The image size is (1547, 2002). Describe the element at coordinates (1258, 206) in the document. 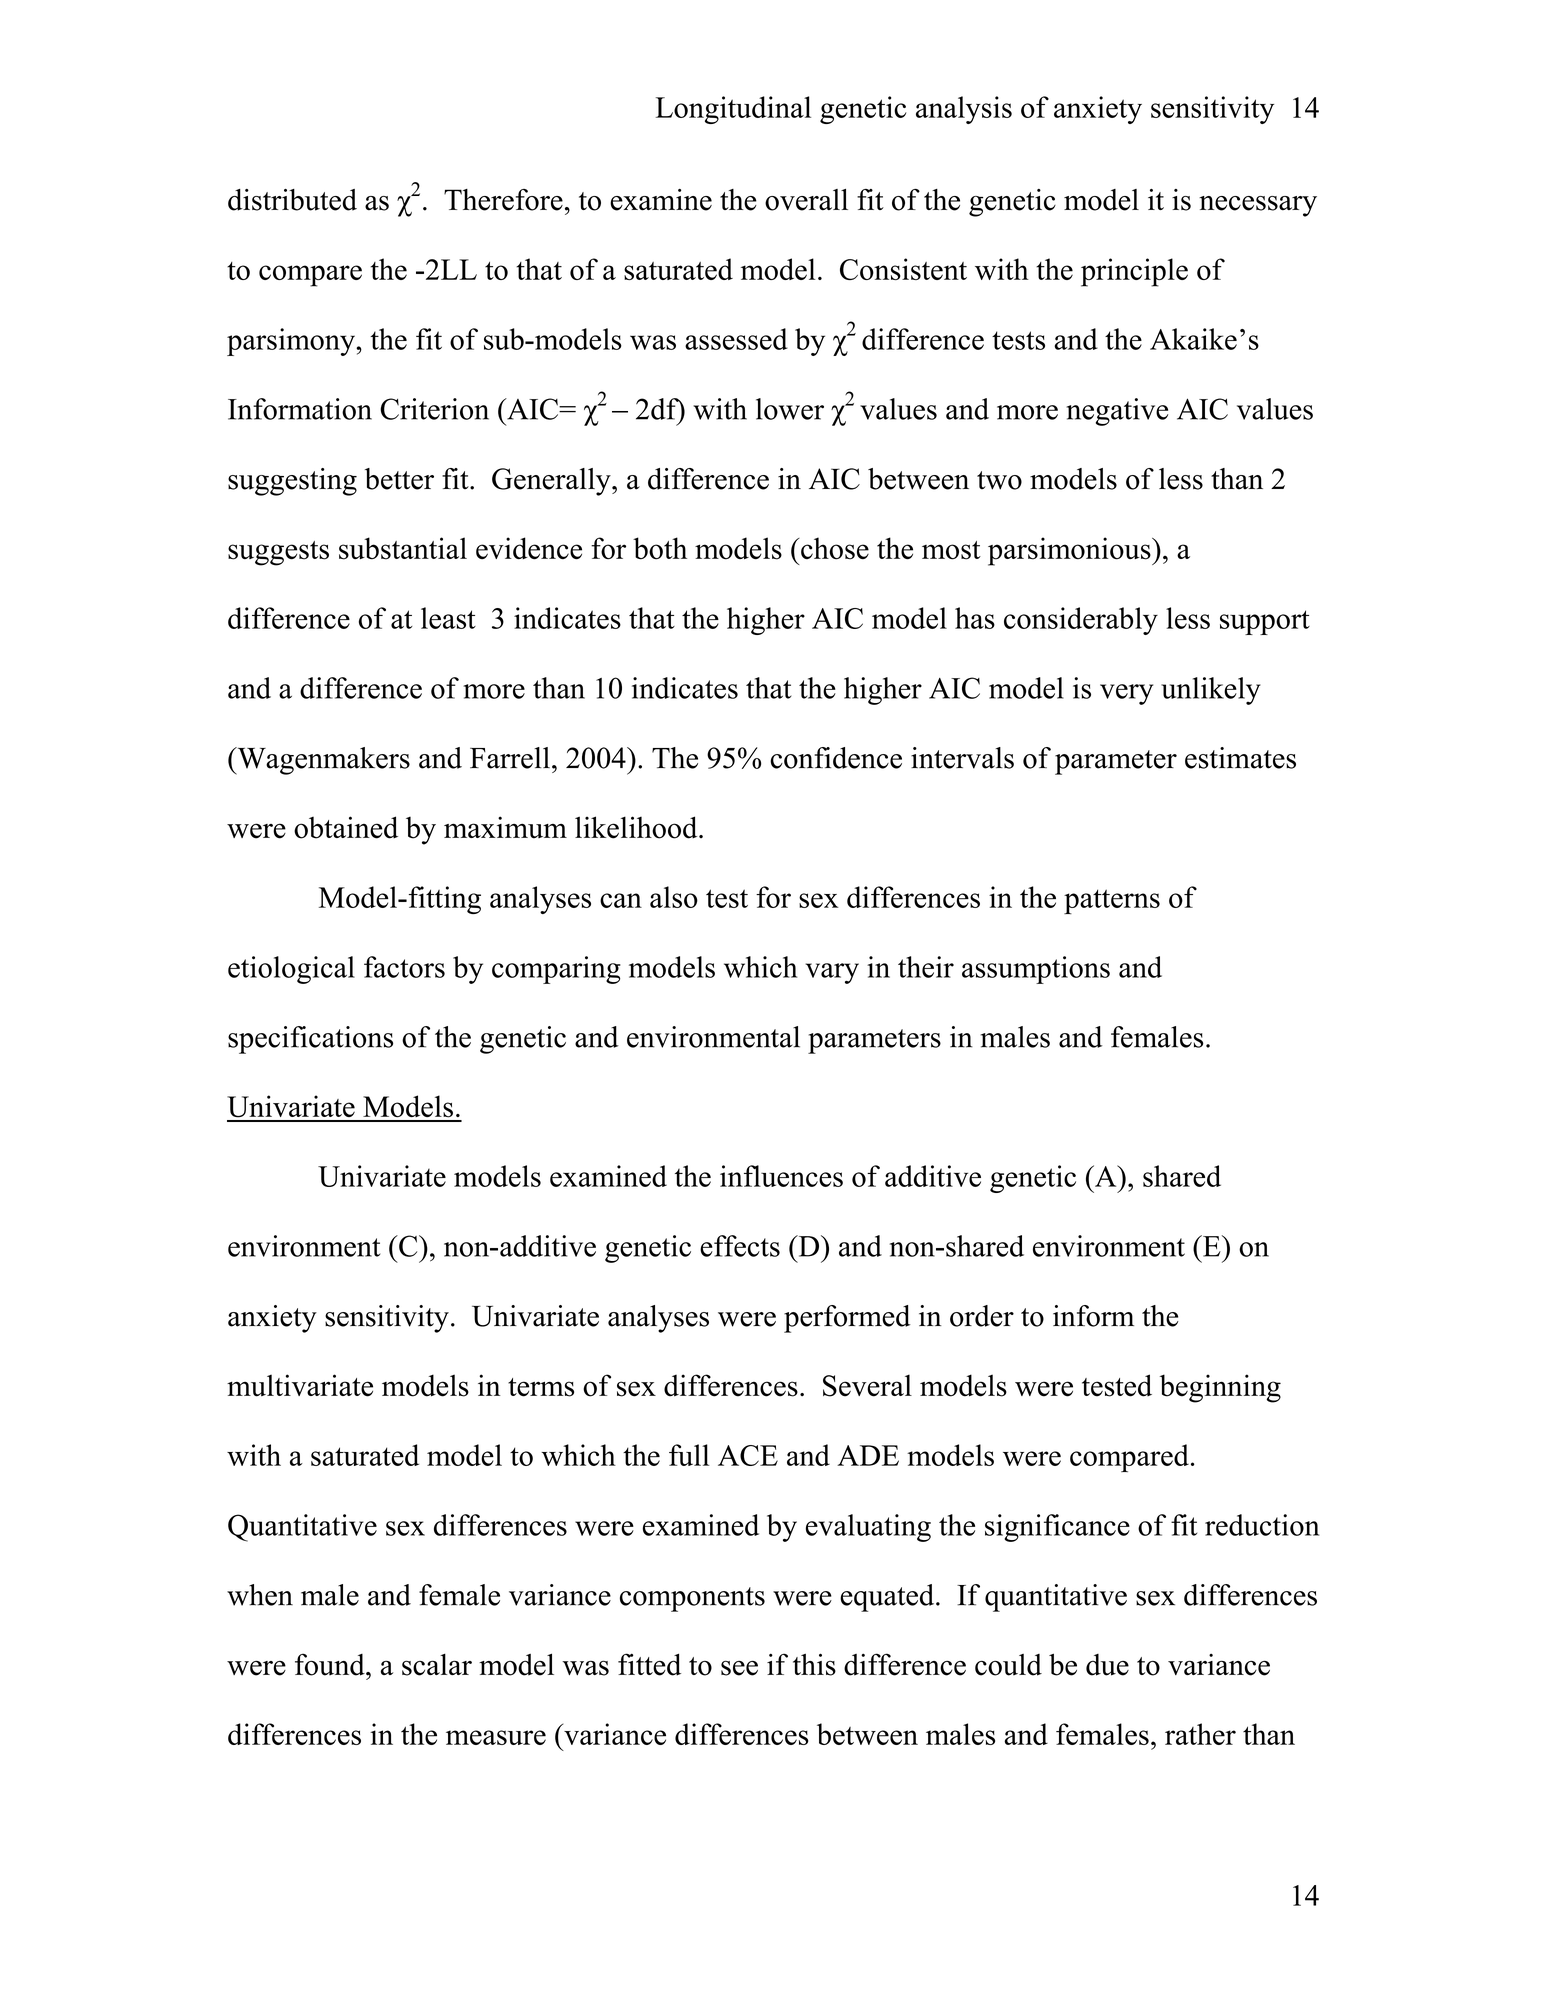

I see `necessary` at that location.
